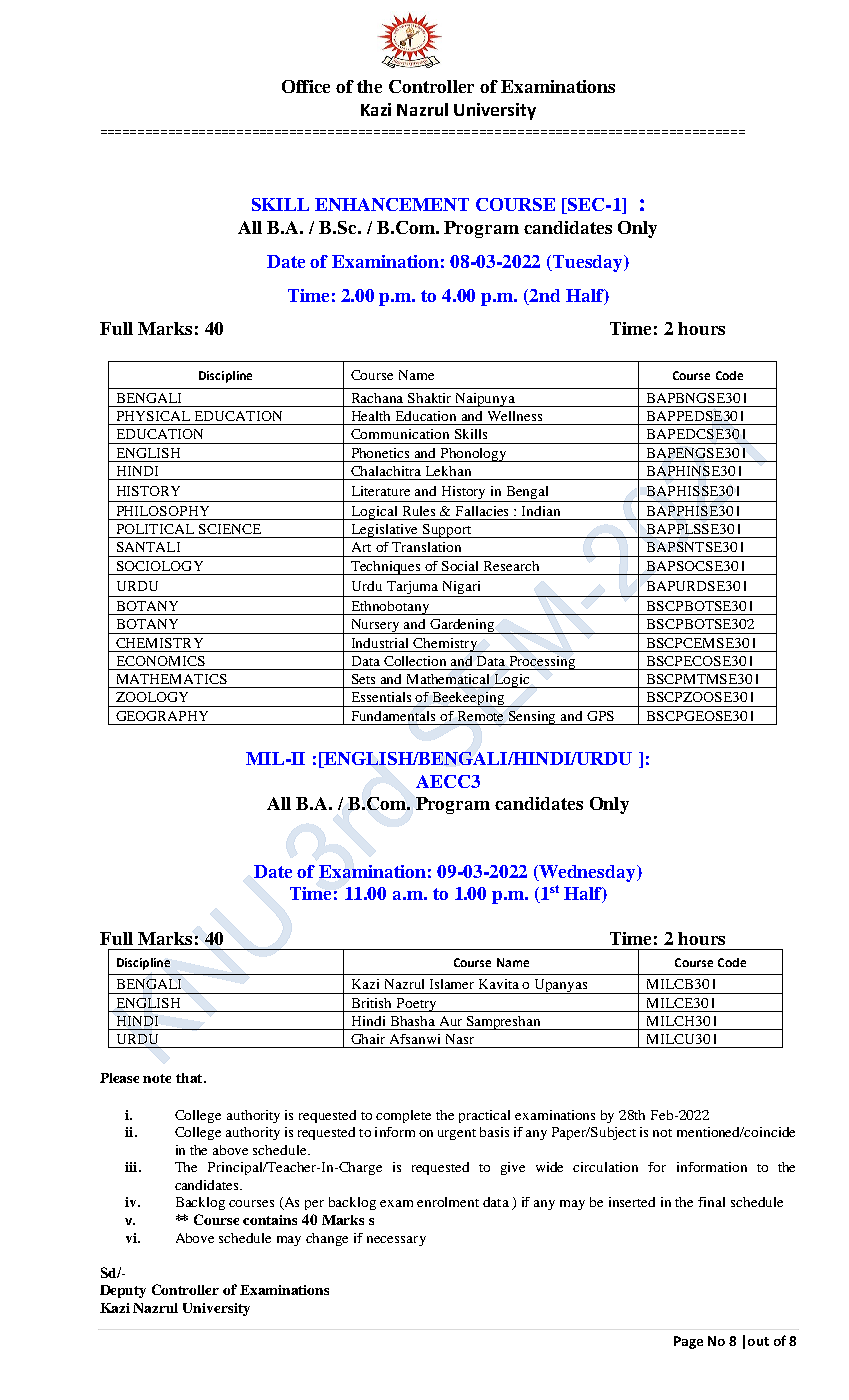  I want to click on Page, so click(688, 1342).
